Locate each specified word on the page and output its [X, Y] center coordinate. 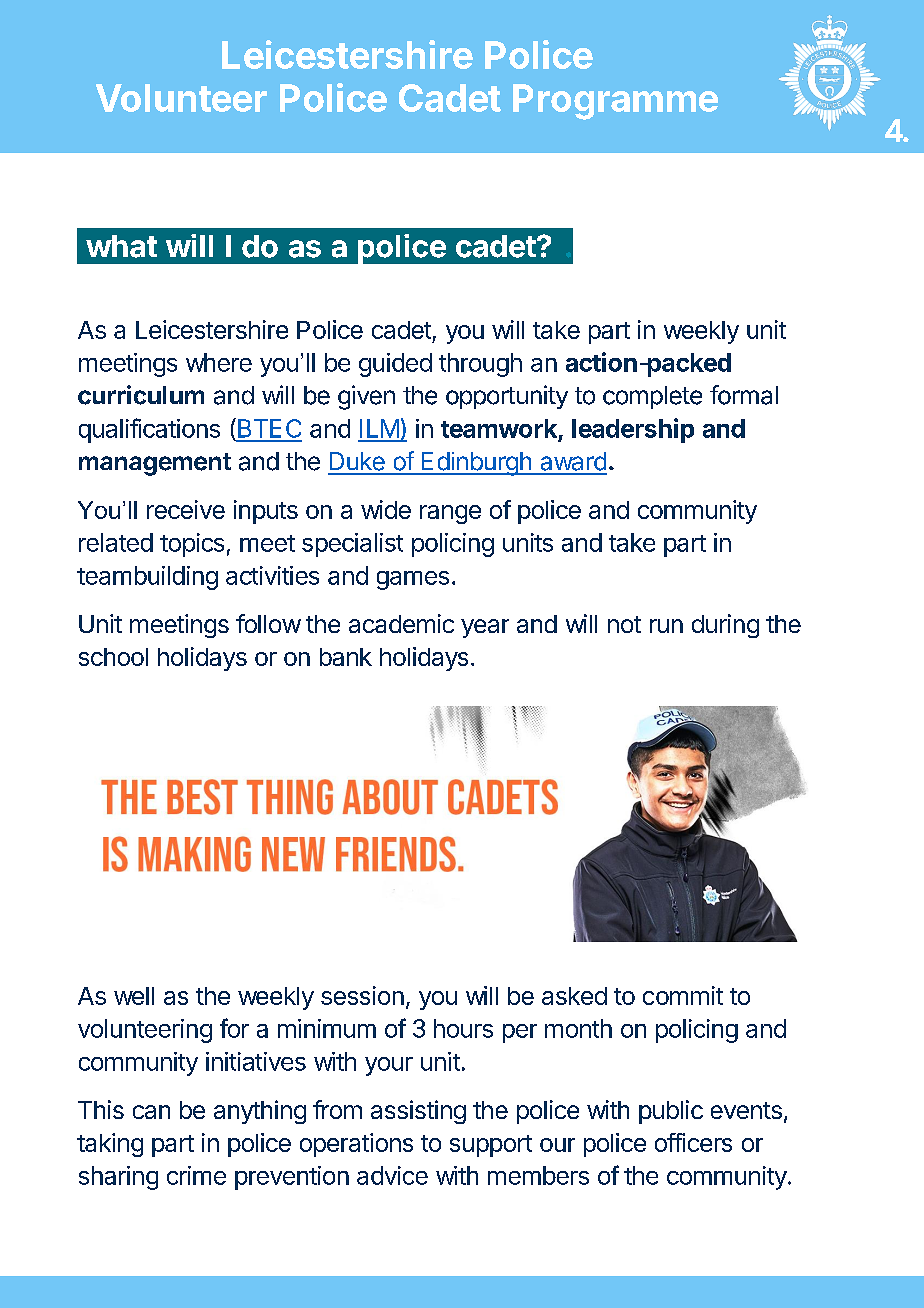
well [134, 996]
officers [693, 1142]
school [113, 657]
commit [683, 995]
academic [401, 623]
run [666, 626]
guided [395, 365]
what [121, 246]
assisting [418, 1112]
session [362, 995]
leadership [633, 430]
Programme [615, 102]
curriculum [141, 395]
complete [652, 397]
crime [196, 1175]
